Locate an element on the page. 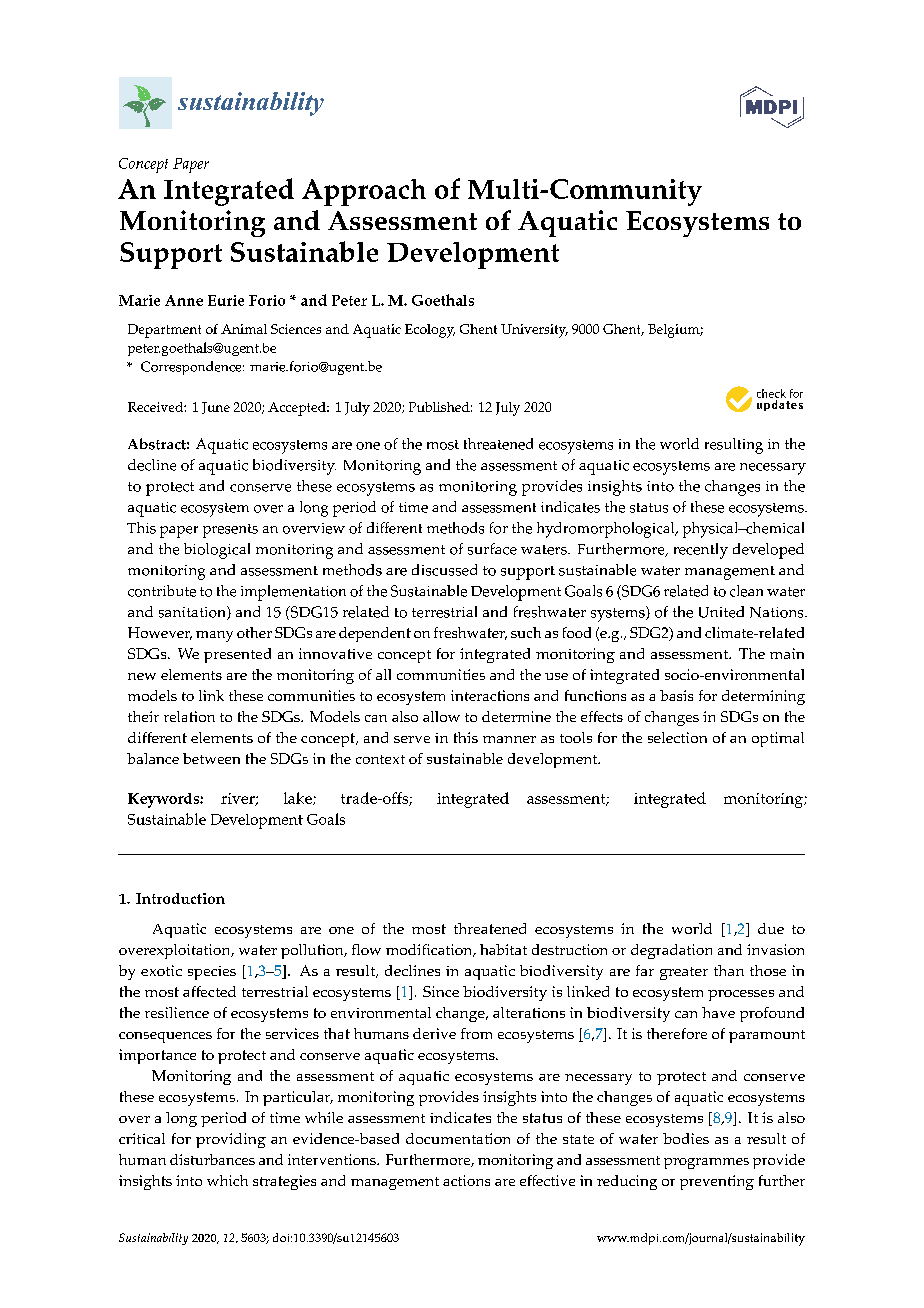  many is located at coordinates (214, 636).
